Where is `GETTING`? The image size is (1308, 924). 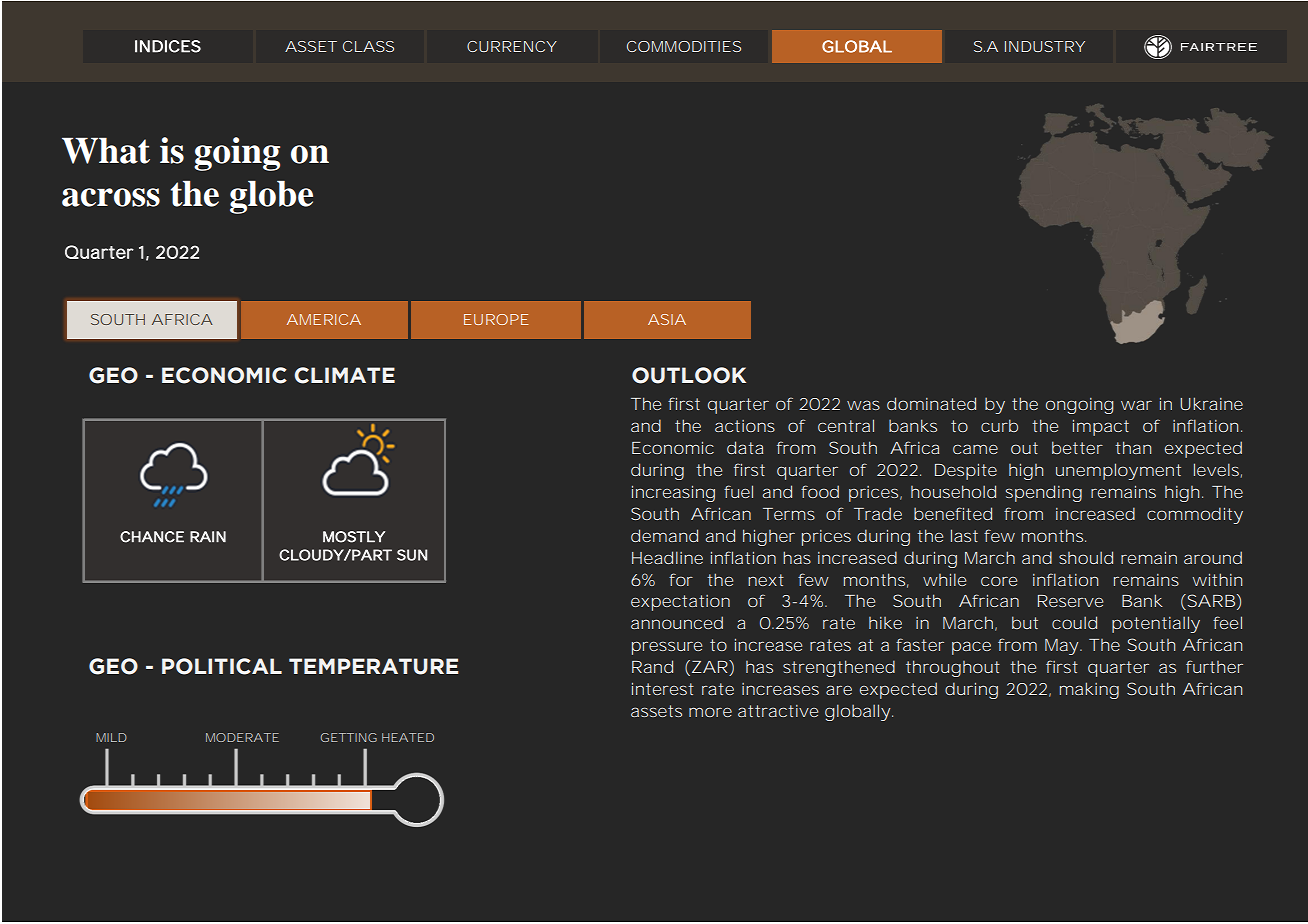
GETTING is located at coordinates (349, 737).
